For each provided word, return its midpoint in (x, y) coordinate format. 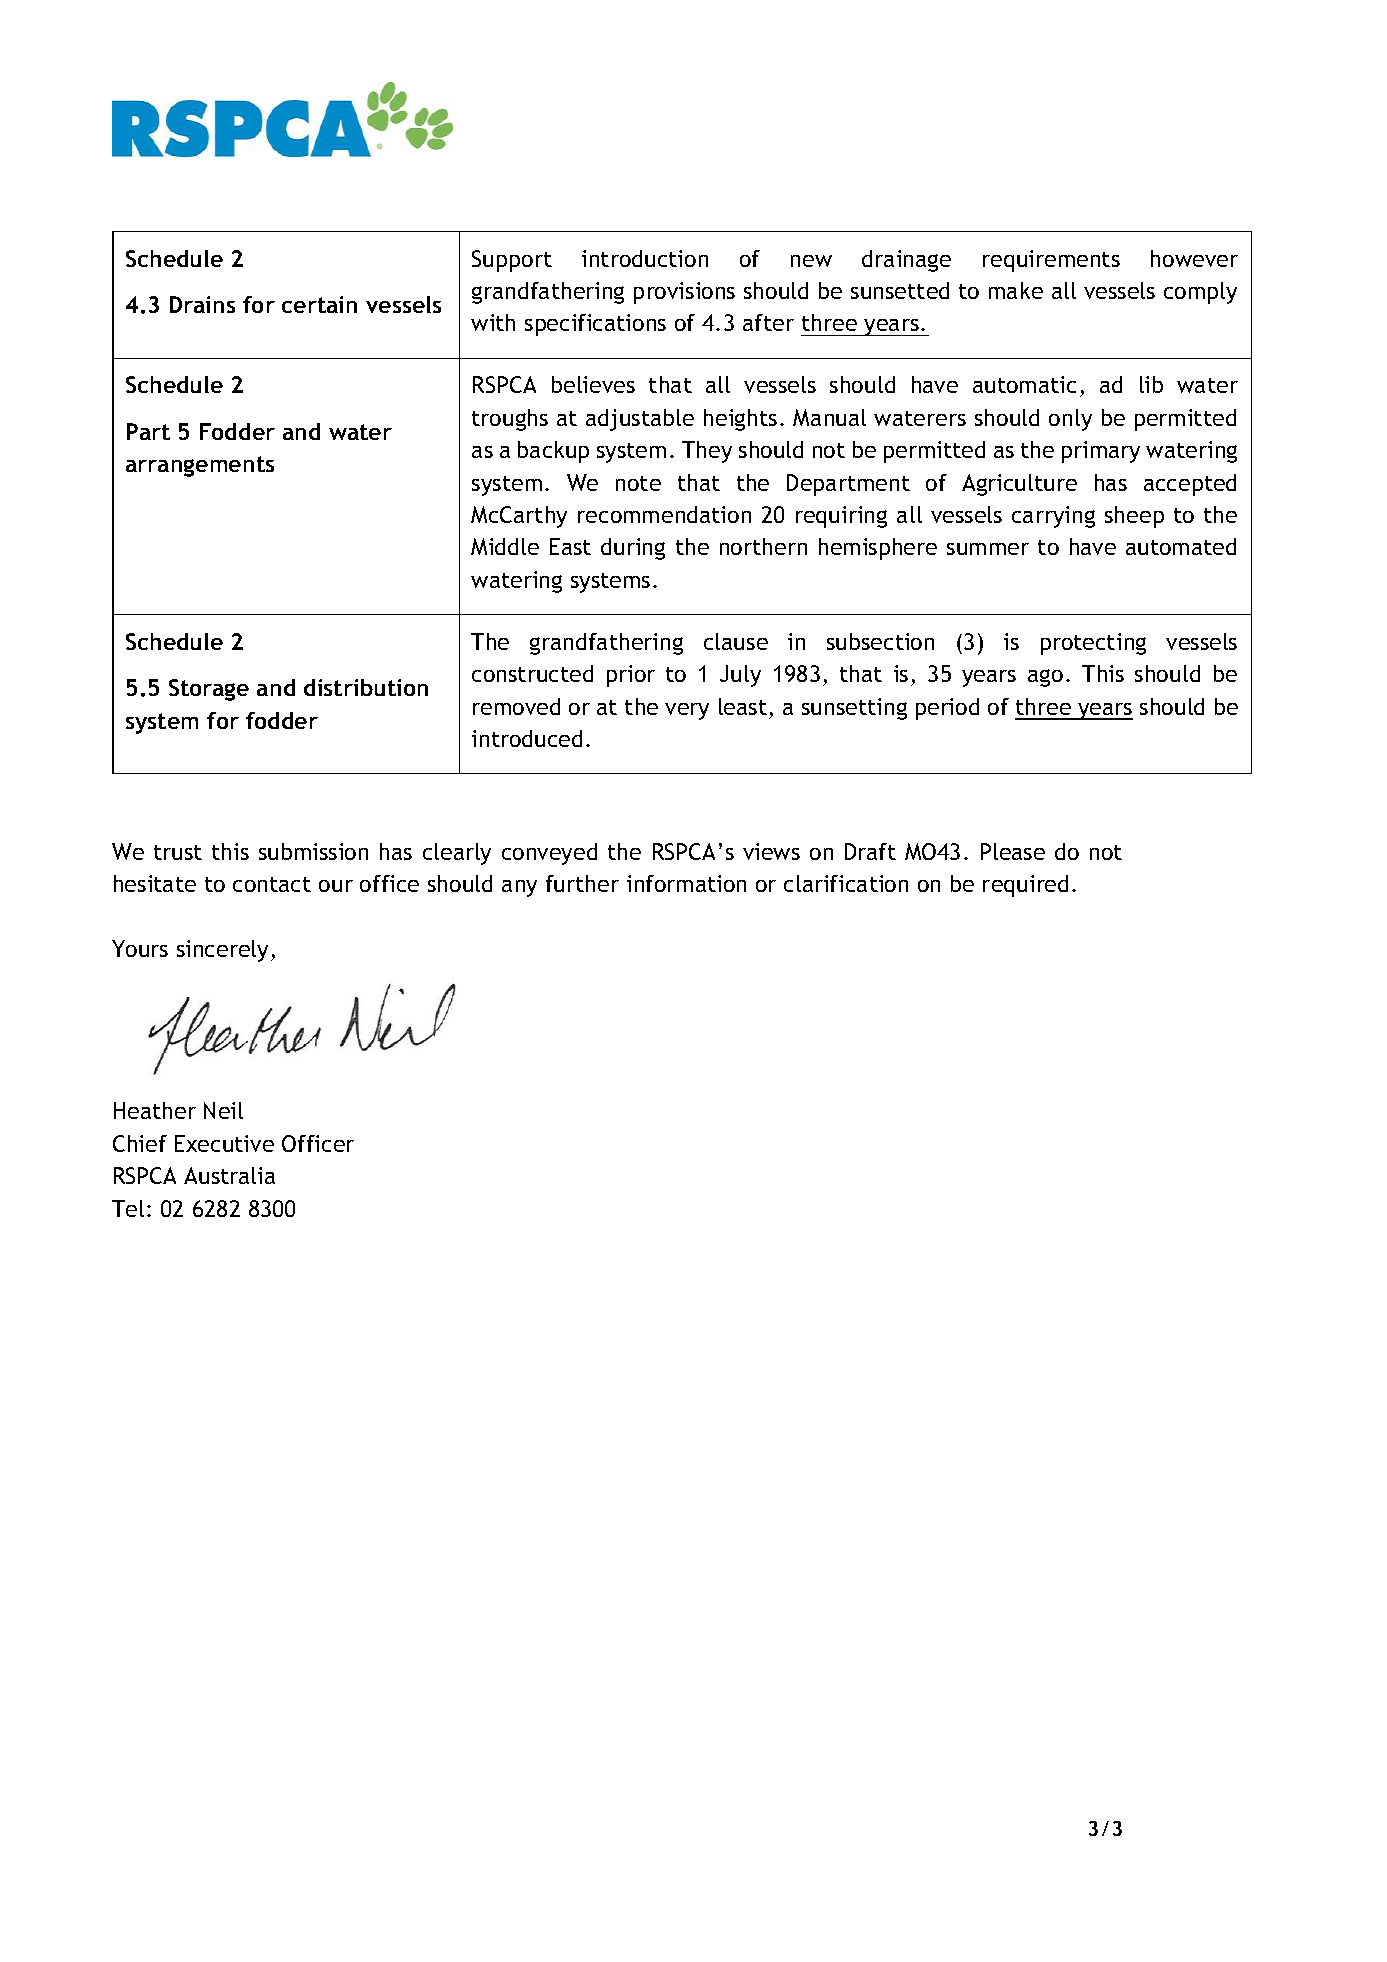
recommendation (664, 514)
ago (1045, 678)
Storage (209, 690)
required (1025, 886)
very (687, 711)
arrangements (200, 466)
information (686, 883)
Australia (229, 1175)
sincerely (222, 951)
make (1016, 290)
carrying (1053, 517)
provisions (684, 293)
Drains (202, 304)
